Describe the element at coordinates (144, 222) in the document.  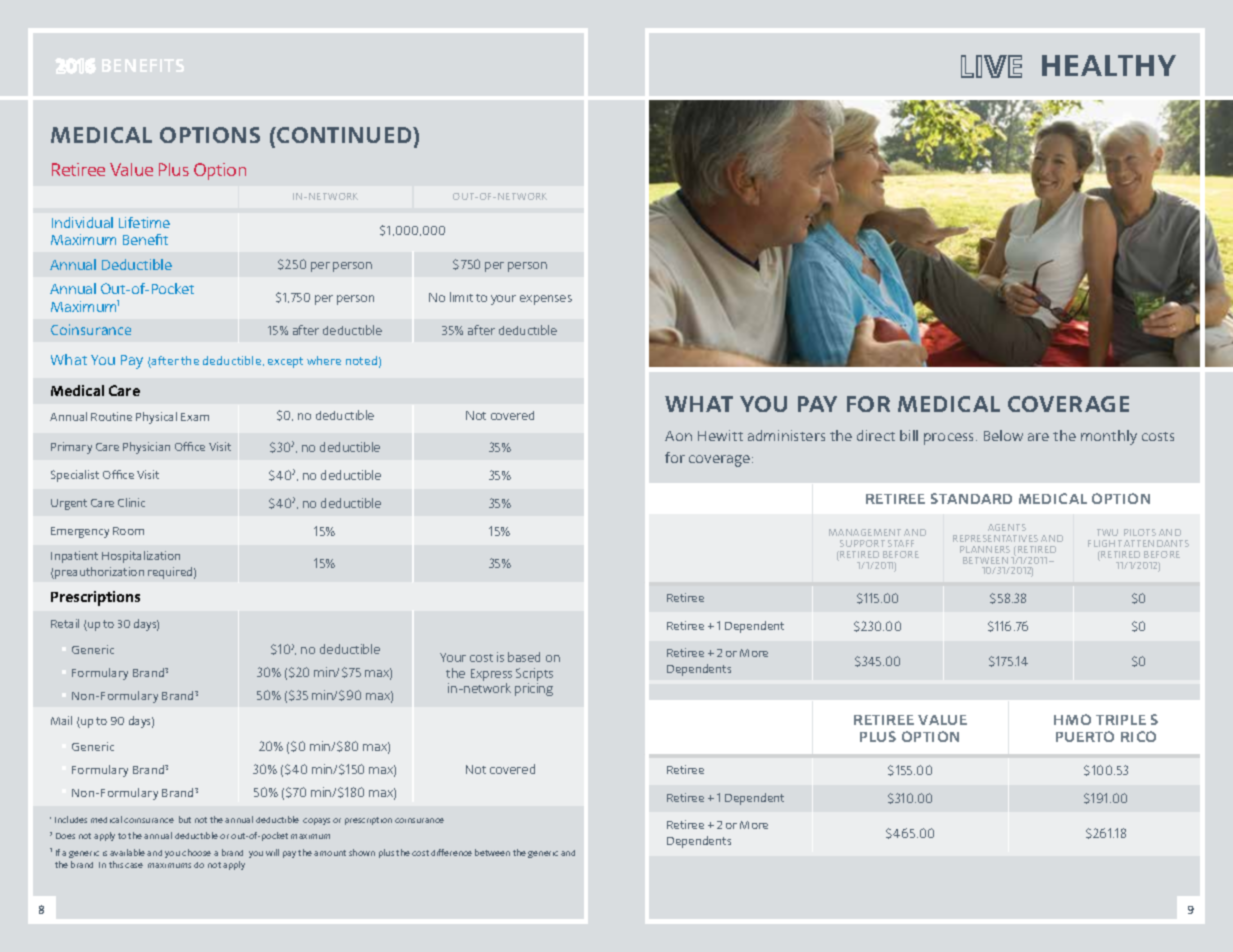
I see `Lifetime` at that location.
